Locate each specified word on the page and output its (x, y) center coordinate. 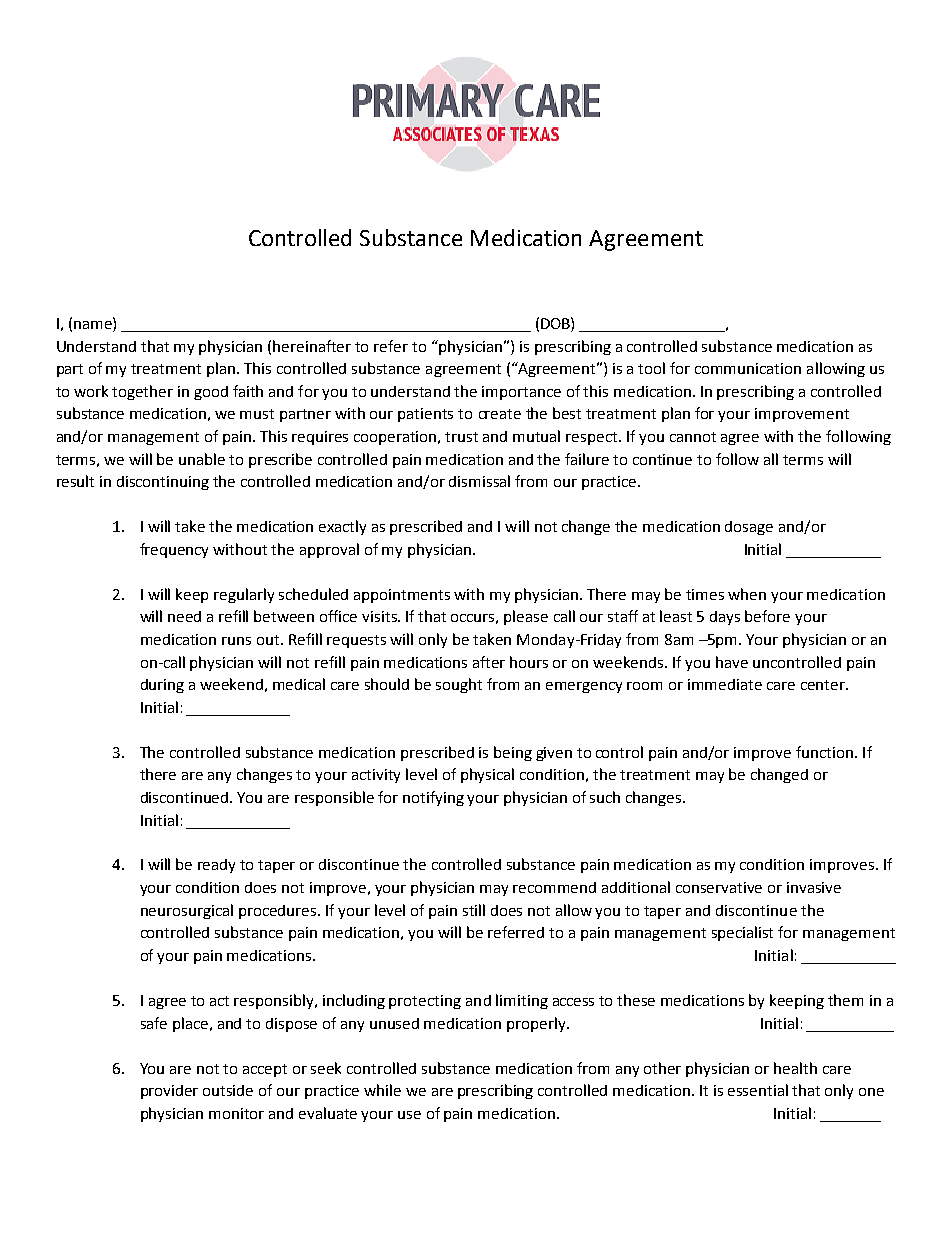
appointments (402, 596)
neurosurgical (187, 911)
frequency (174, 550)
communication (748, 368)
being (513, 753)
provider (169, 1092)
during (162, 686)
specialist (742, 933)
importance (521, 393)
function (824, 752)
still (474, 910)
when (747, 594)
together (142, 392)
